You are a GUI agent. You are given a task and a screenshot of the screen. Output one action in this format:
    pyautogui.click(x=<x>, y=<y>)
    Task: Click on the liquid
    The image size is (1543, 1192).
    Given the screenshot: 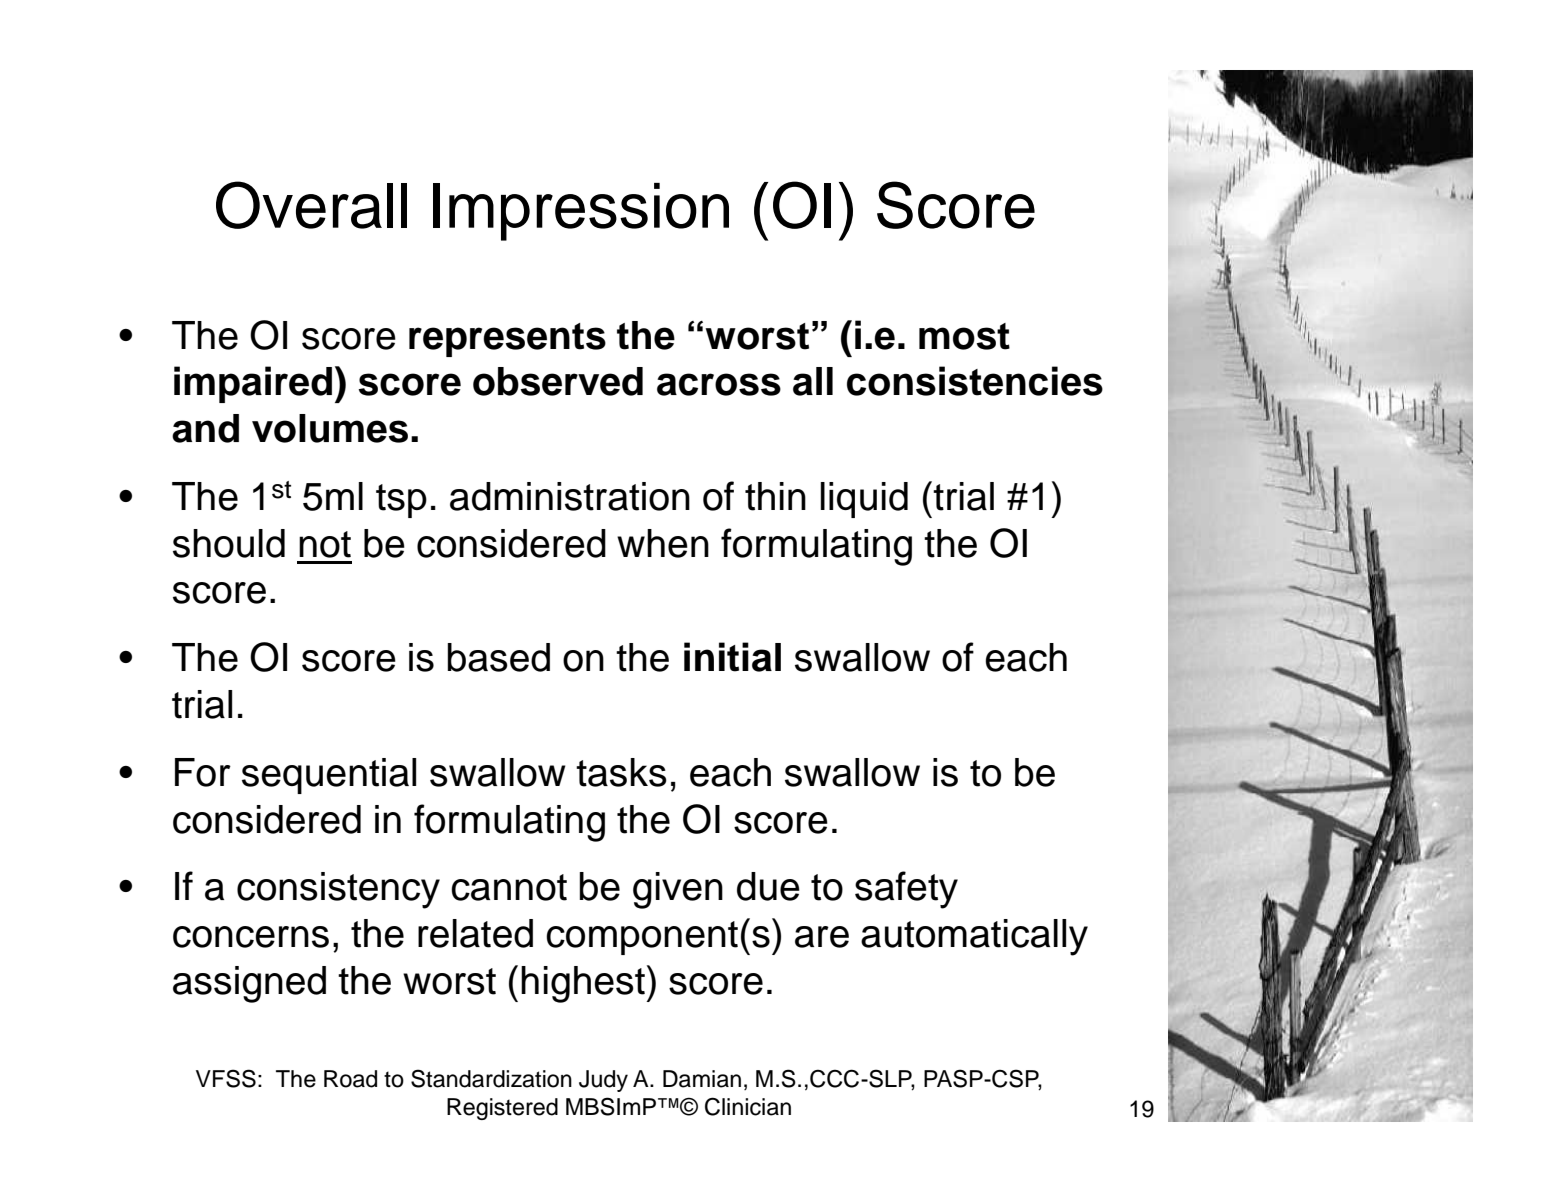 What is the action you would take?
    pyautogui.click(x=864, y=500)
